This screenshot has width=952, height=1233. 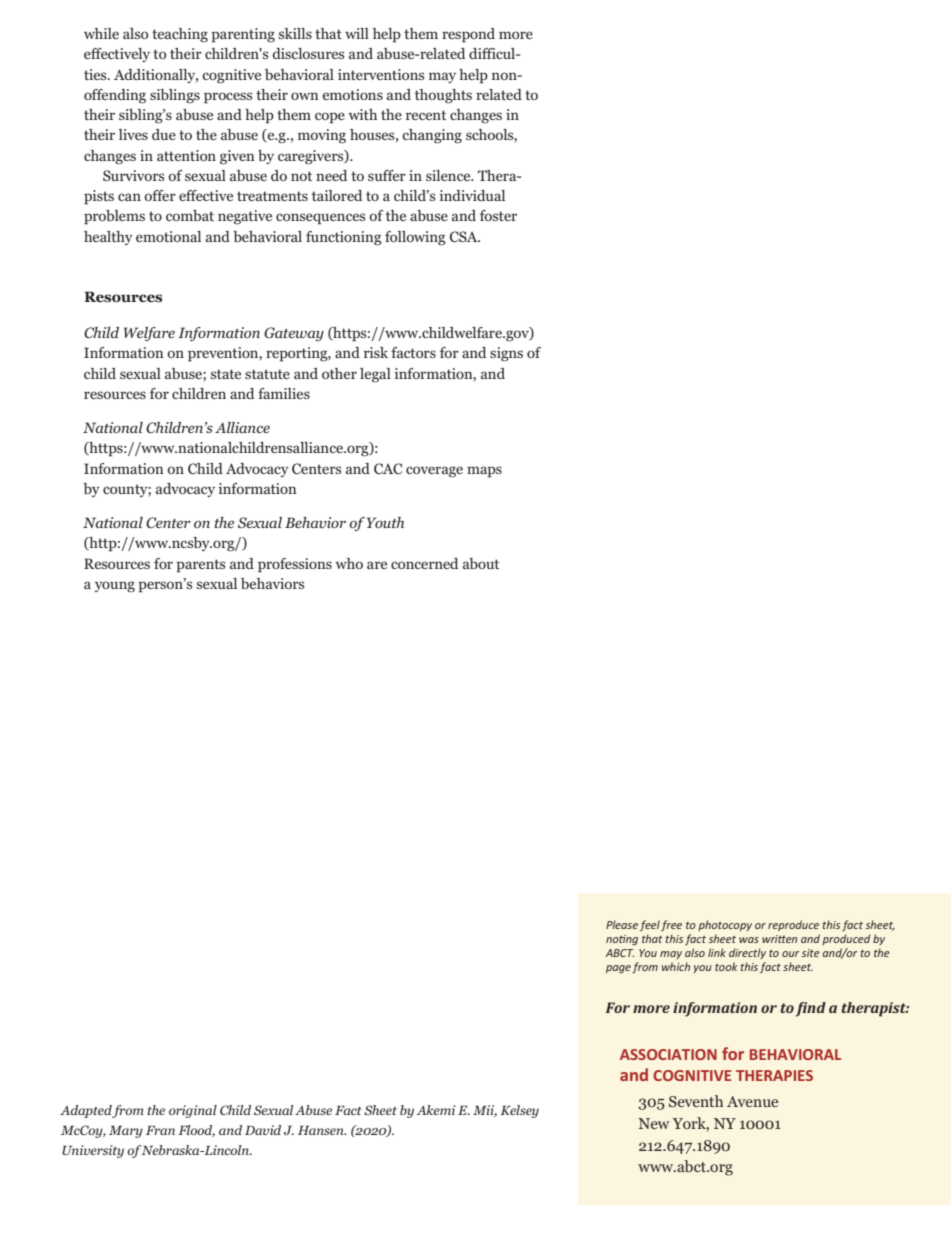 I want to click on Avenue, so click(x=752, y=1101).
